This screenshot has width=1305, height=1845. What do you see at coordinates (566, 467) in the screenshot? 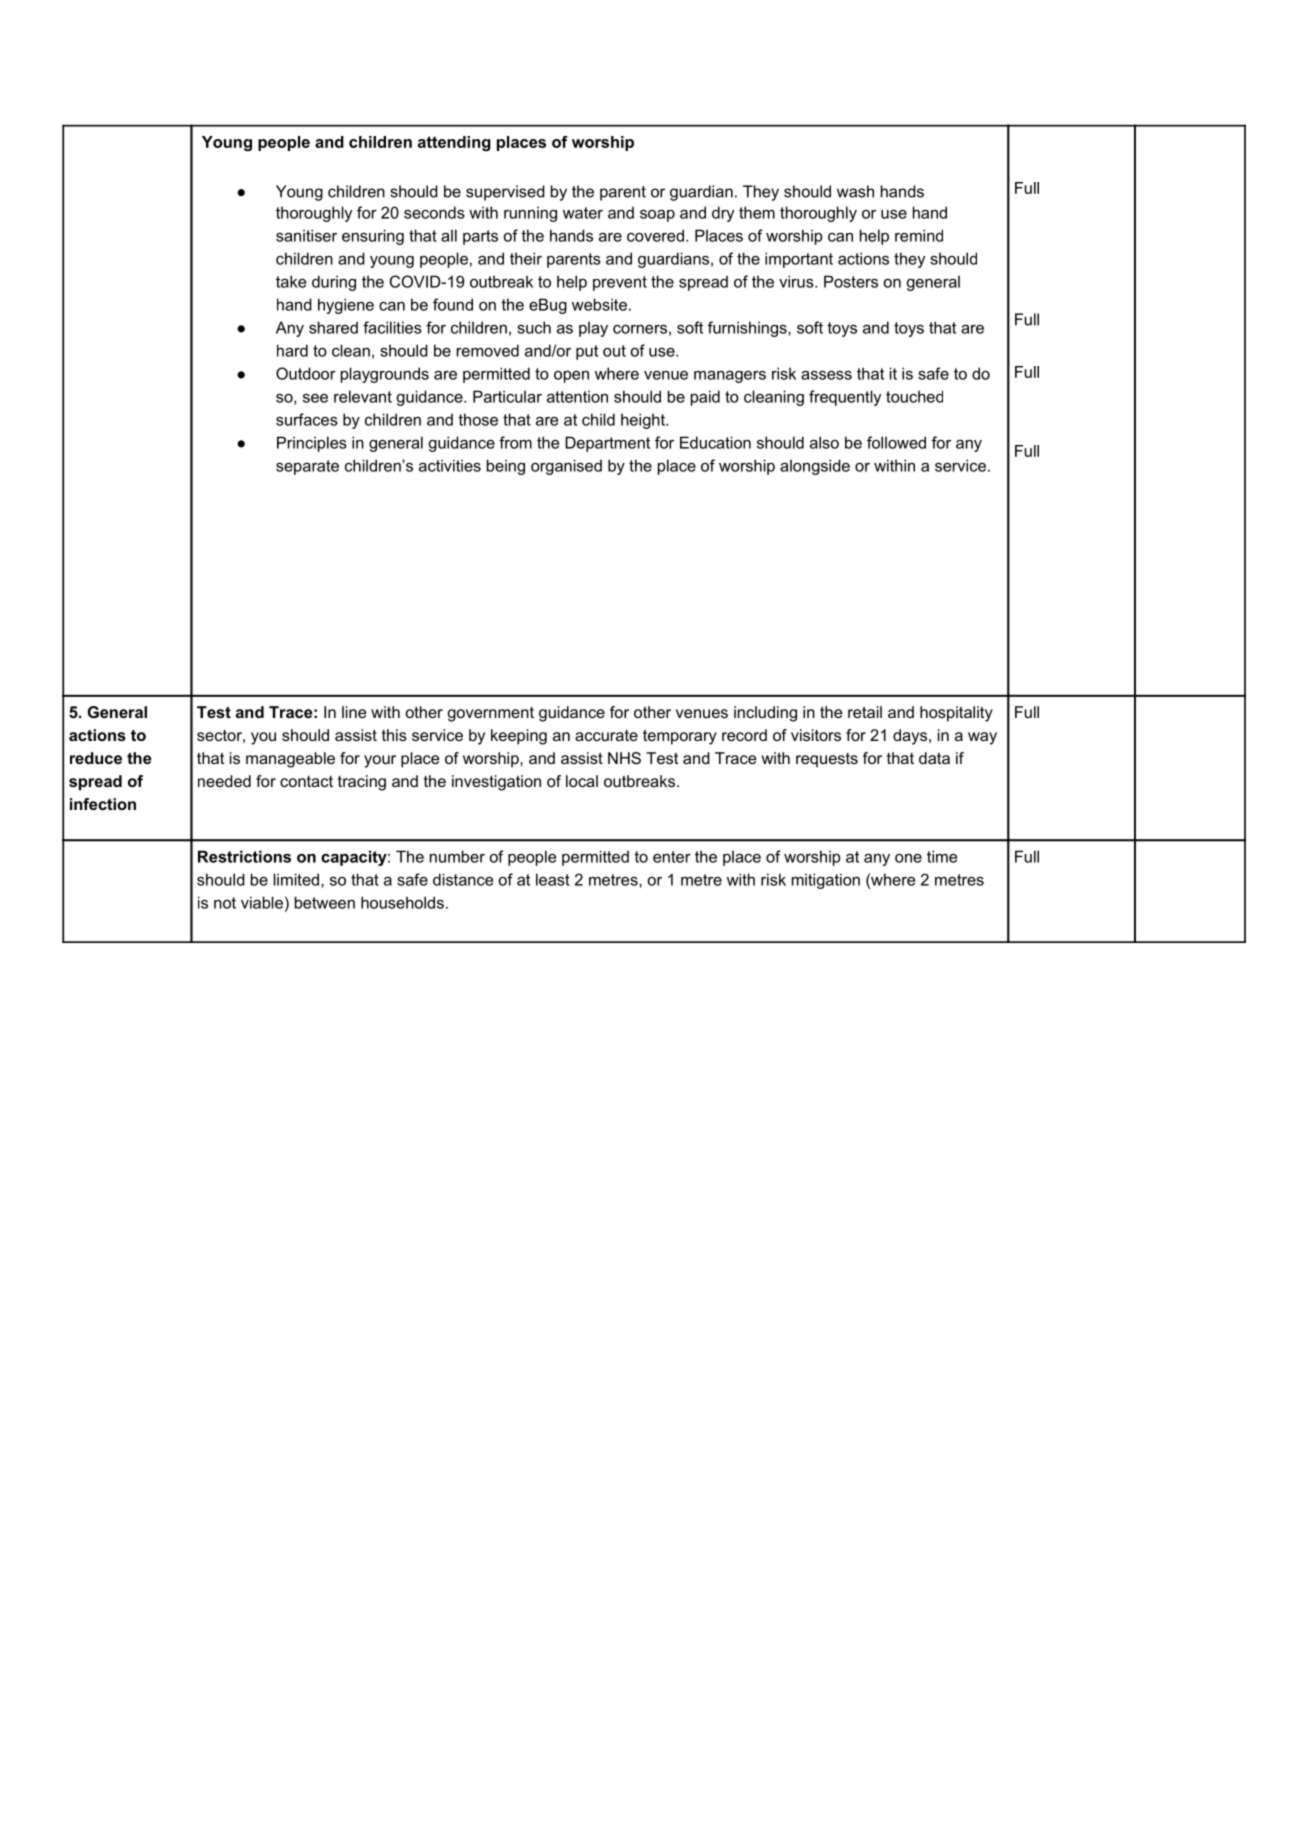
I see `organised` at bounding box center [566, 467].
